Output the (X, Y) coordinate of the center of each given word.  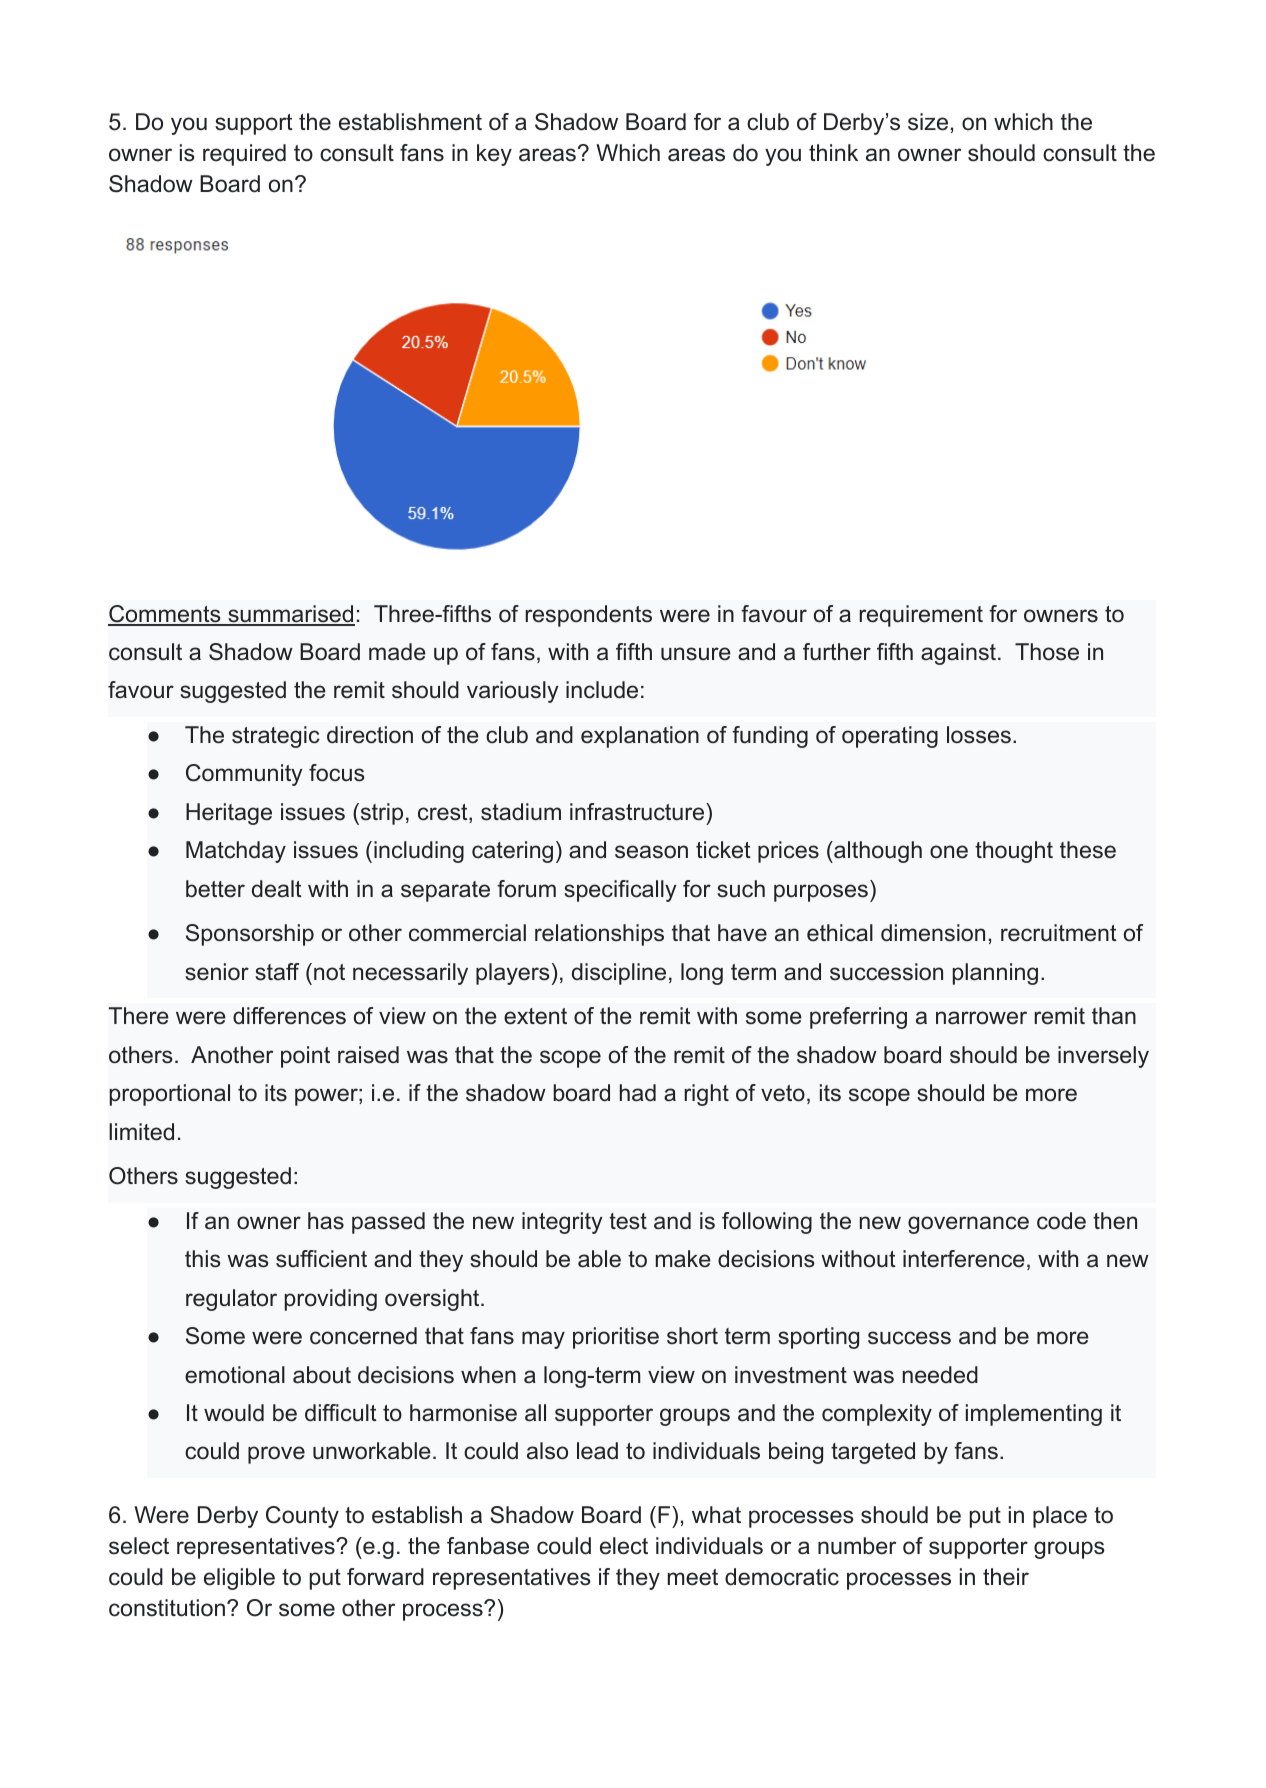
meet (693, 1577)
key (494, 155)
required (244, 155)
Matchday (236, 852)
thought (1014, 852)
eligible (239, 1579)
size (928, 122)
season (651, 852)
